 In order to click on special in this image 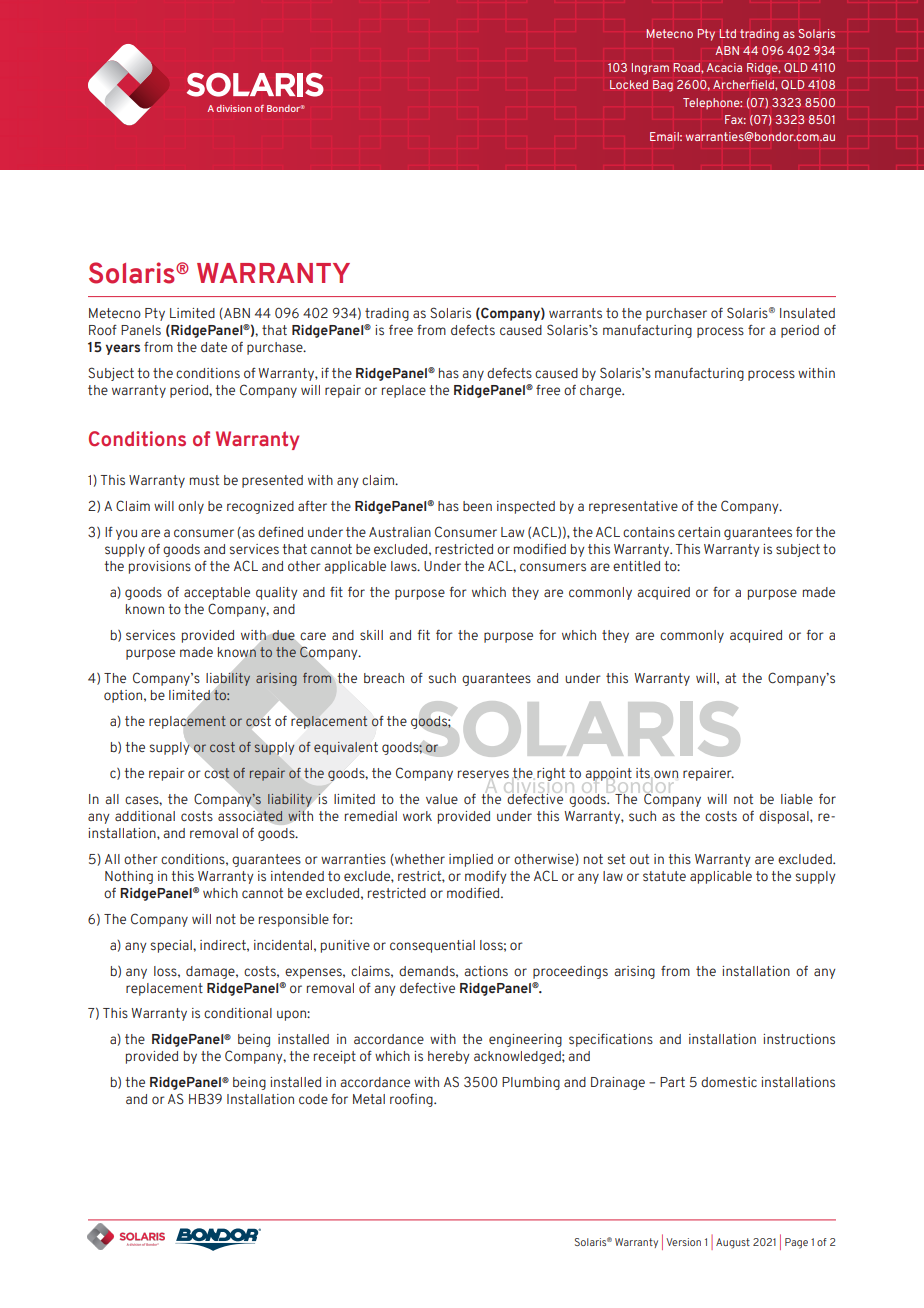, I will do `click(172, 946)`.
